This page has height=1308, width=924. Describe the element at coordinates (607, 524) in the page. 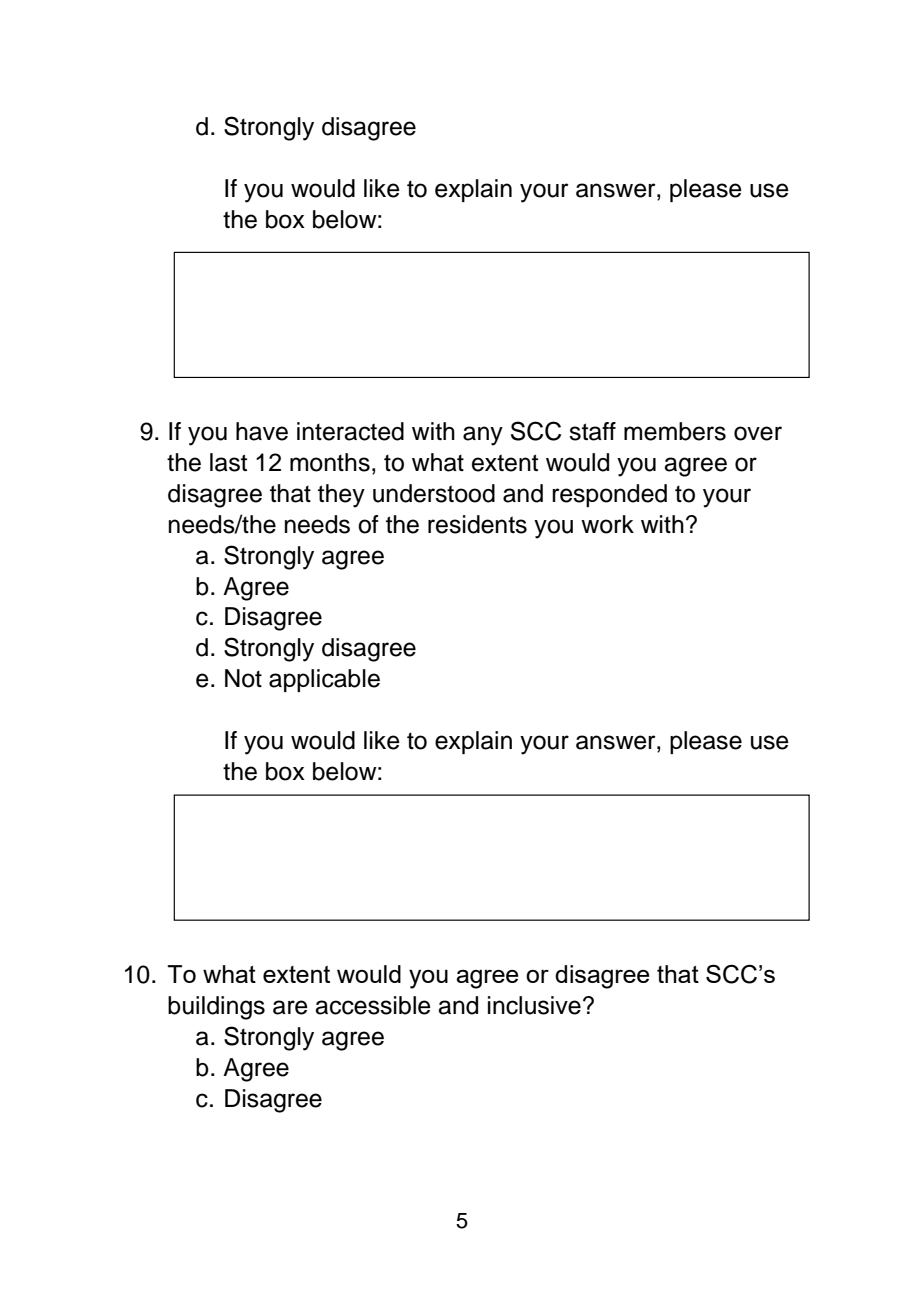

I see `work` at that location.
